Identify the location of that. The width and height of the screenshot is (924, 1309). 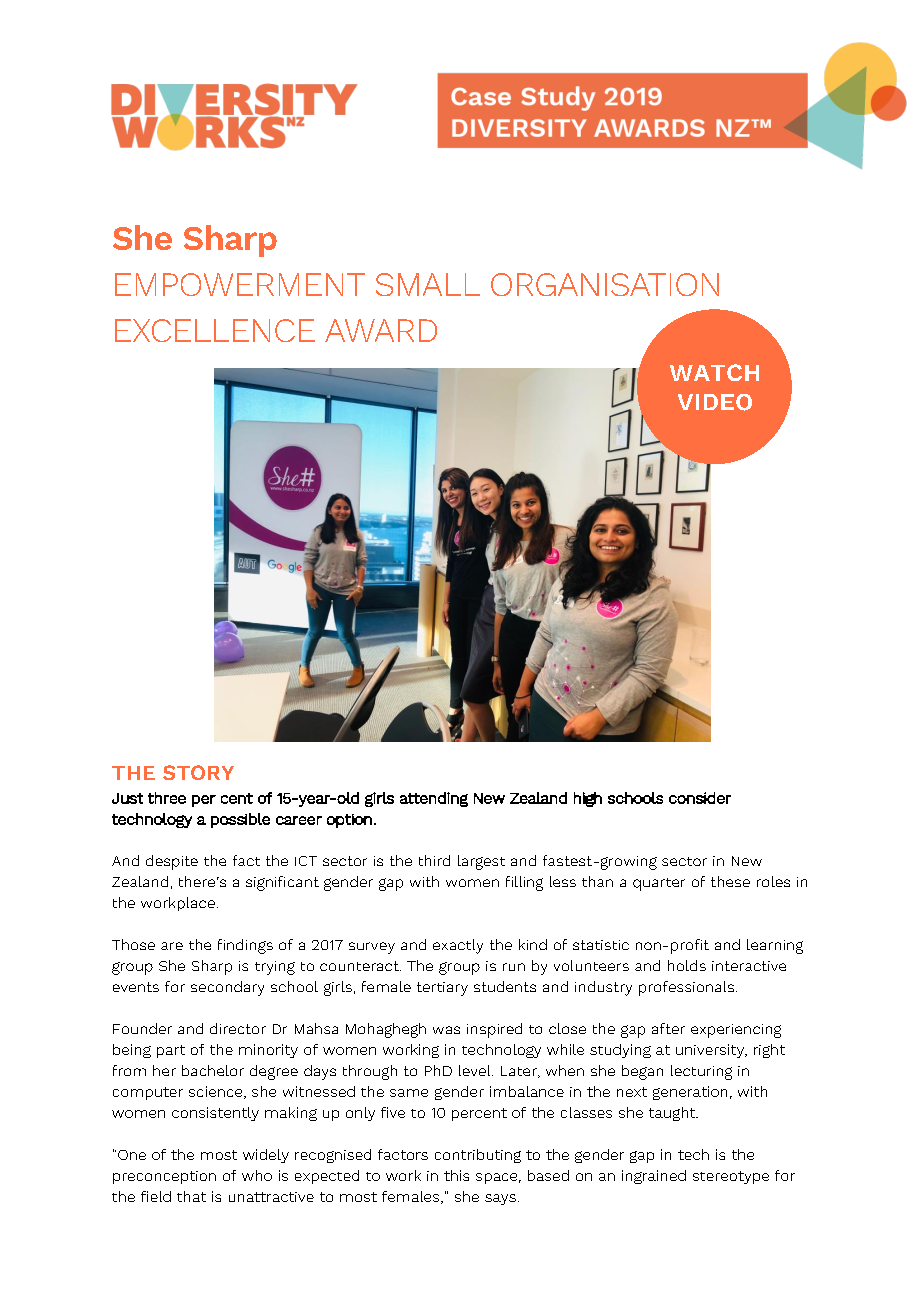
(191, 1196).
